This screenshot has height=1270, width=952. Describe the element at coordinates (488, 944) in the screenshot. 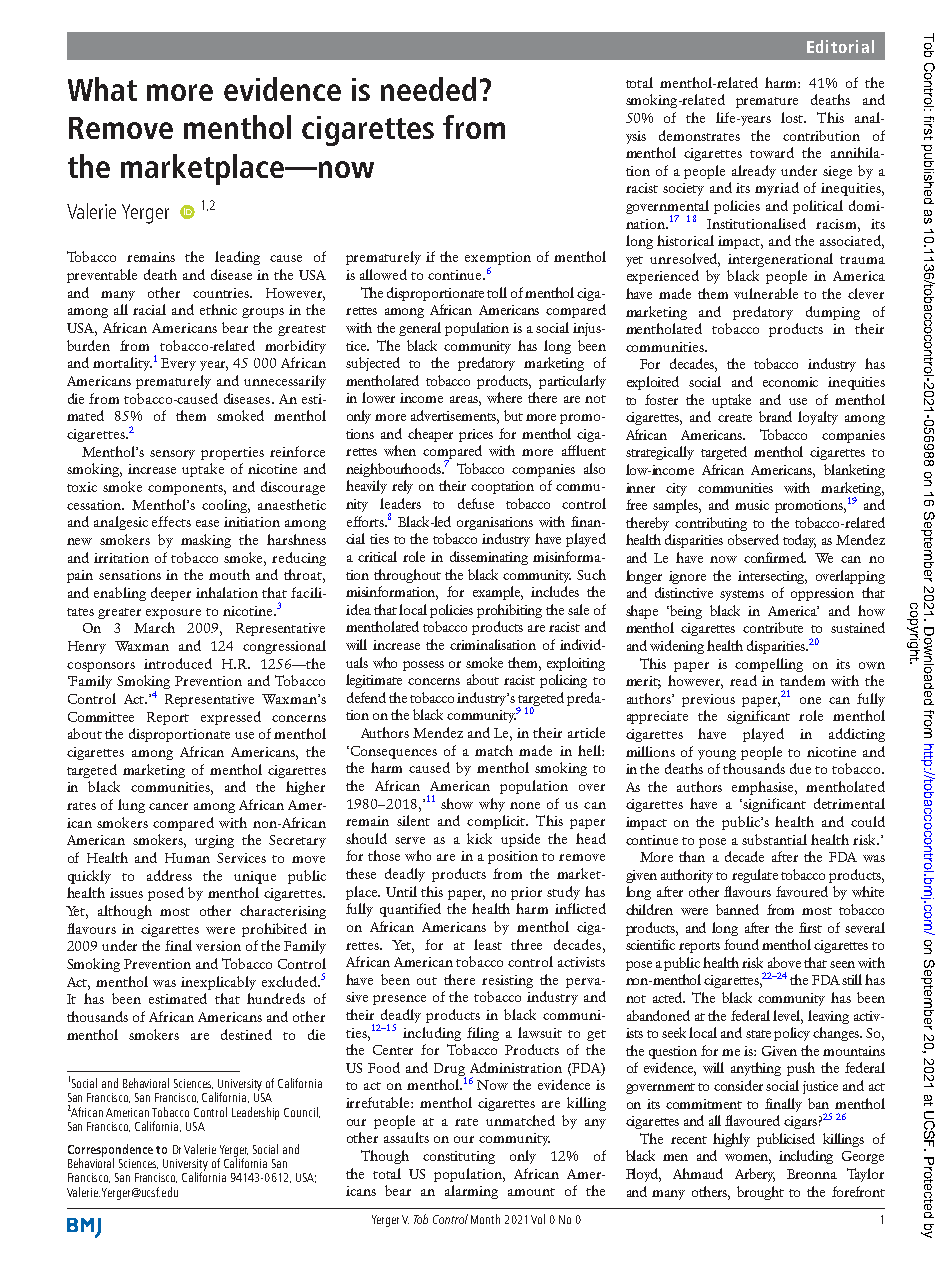

I see `least` at that location.
